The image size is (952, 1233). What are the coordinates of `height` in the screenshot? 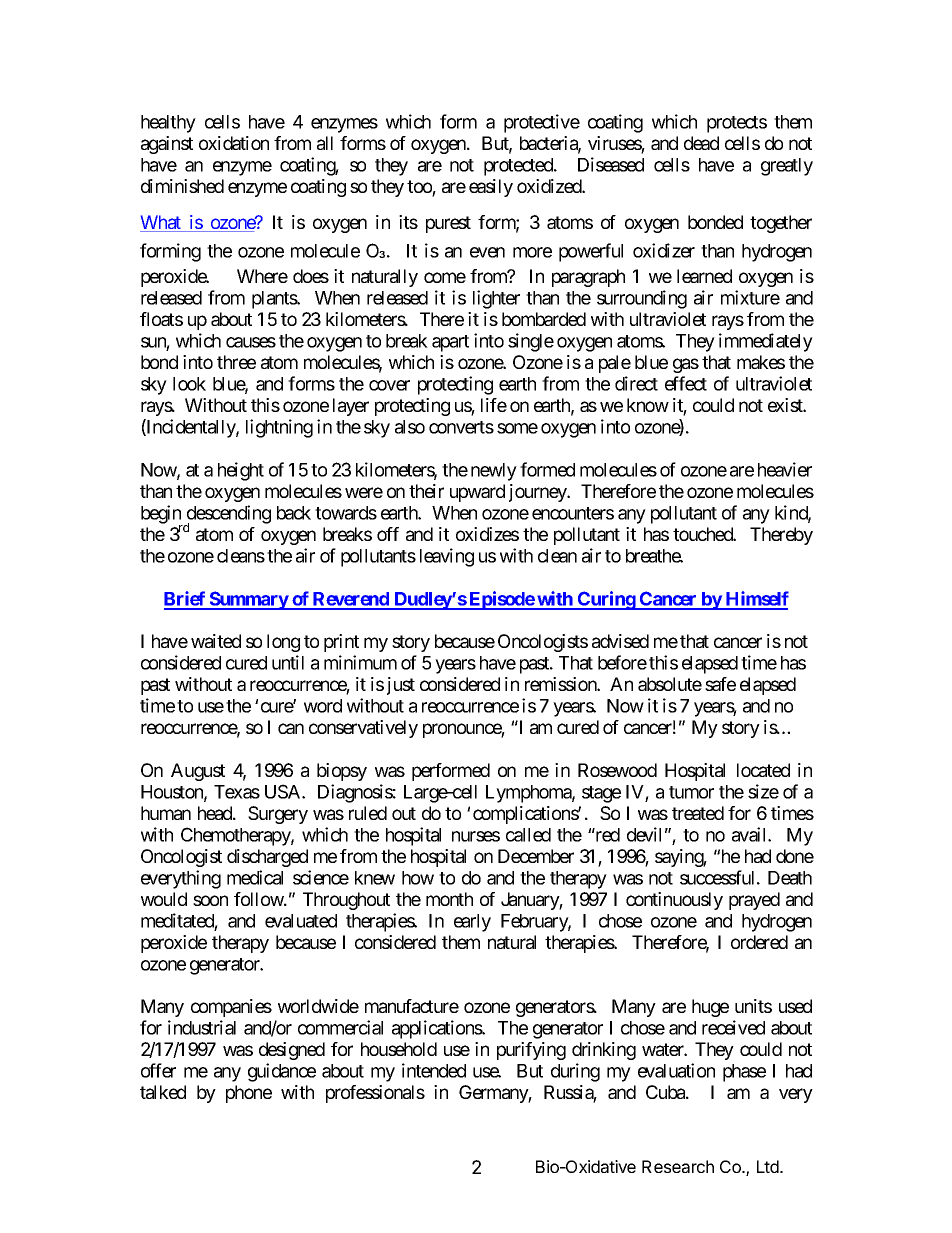 It's located at (241, 471).
